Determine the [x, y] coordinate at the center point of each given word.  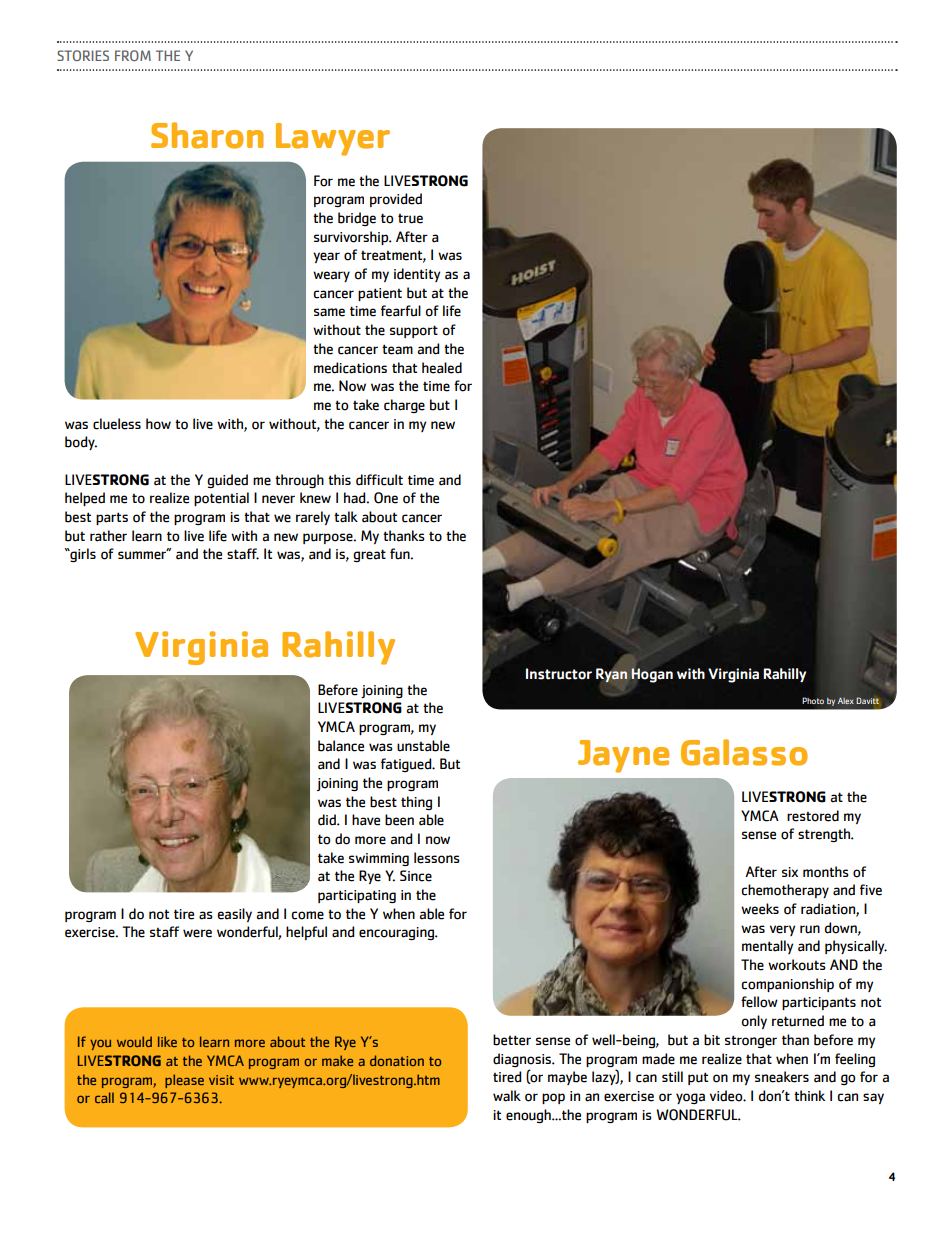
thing [416, 803]
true [410, 218]
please [184, 1081]
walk [507, 1096]
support [414, 331]
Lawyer [333, 139]
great [369, 555]
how [158, 424]
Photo [813, 701]
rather [108, 536]
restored [813, 816]
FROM [133, 55]
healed [442, 368]
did [328, 820]
